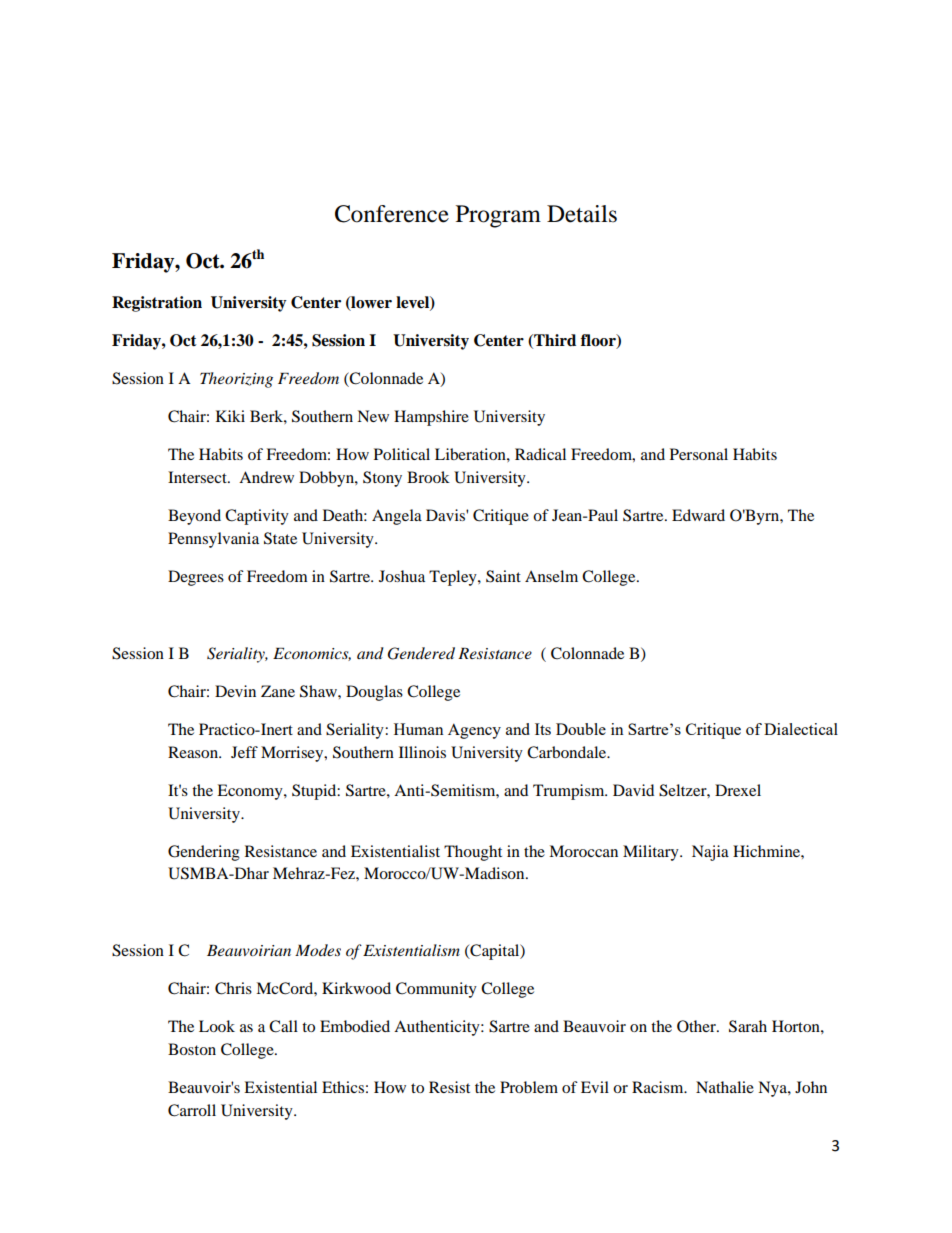  I want to click on Gendered, so click(421, 653).
